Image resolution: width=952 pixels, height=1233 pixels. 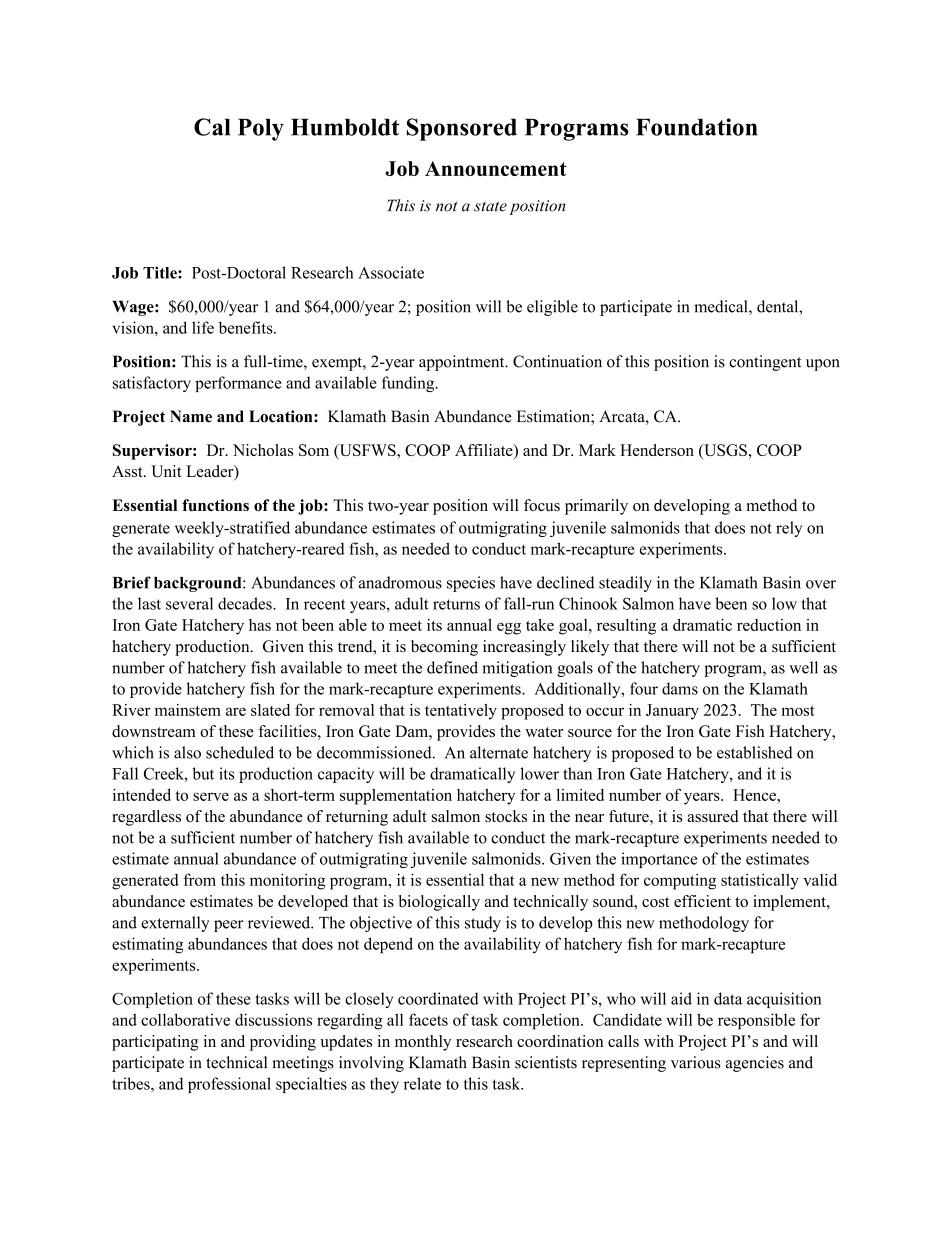 What do you see at coordinates (261, 129) in the image?
I see `Poly` at bounding box center [261, 129].
